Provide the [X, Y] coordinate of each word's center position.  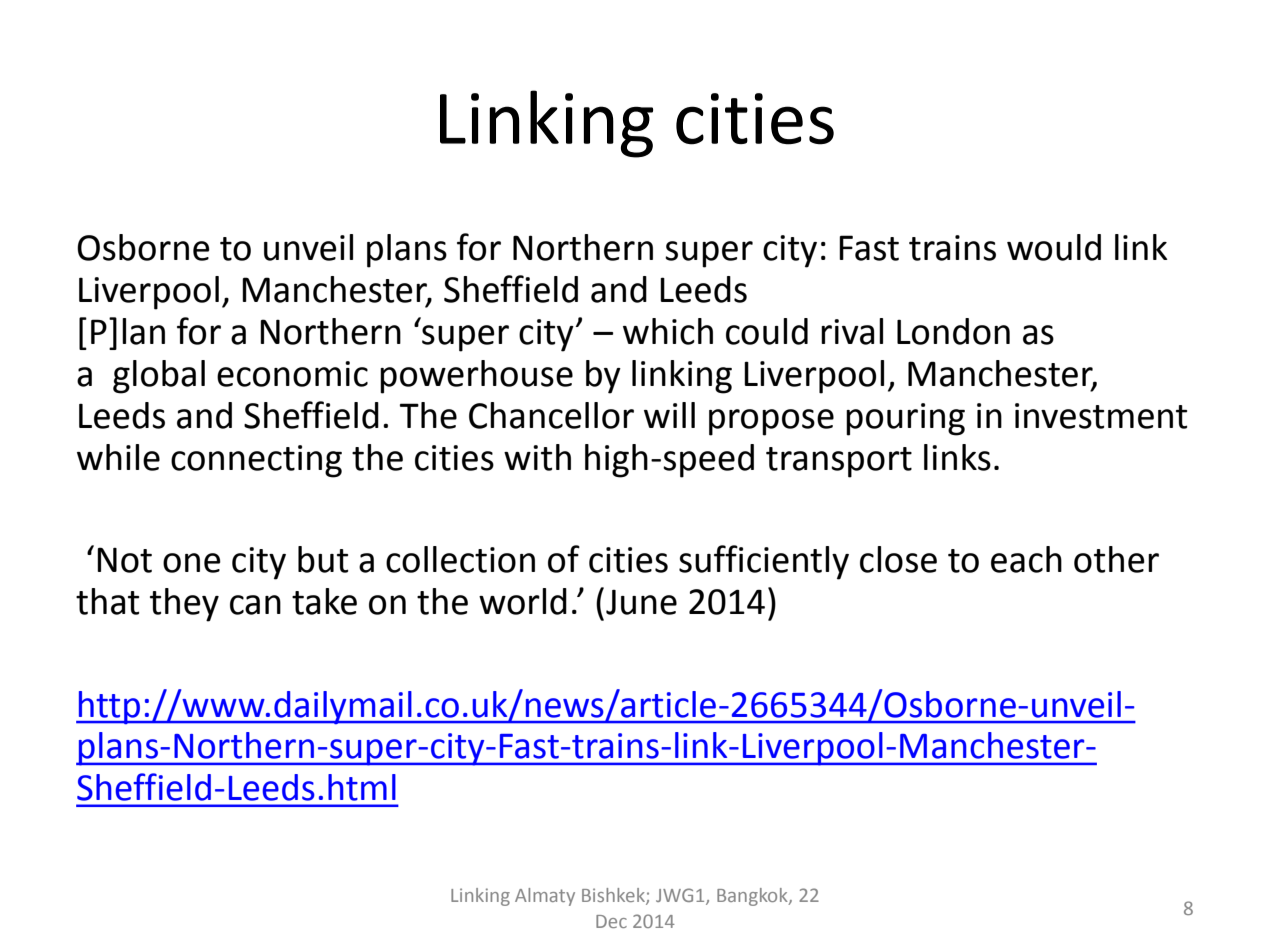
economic [292, 374]
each [1026, 559]
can [255, 605]
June [641, 602]
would [1054, 247]
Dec [611, 921]
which [668, 331]
